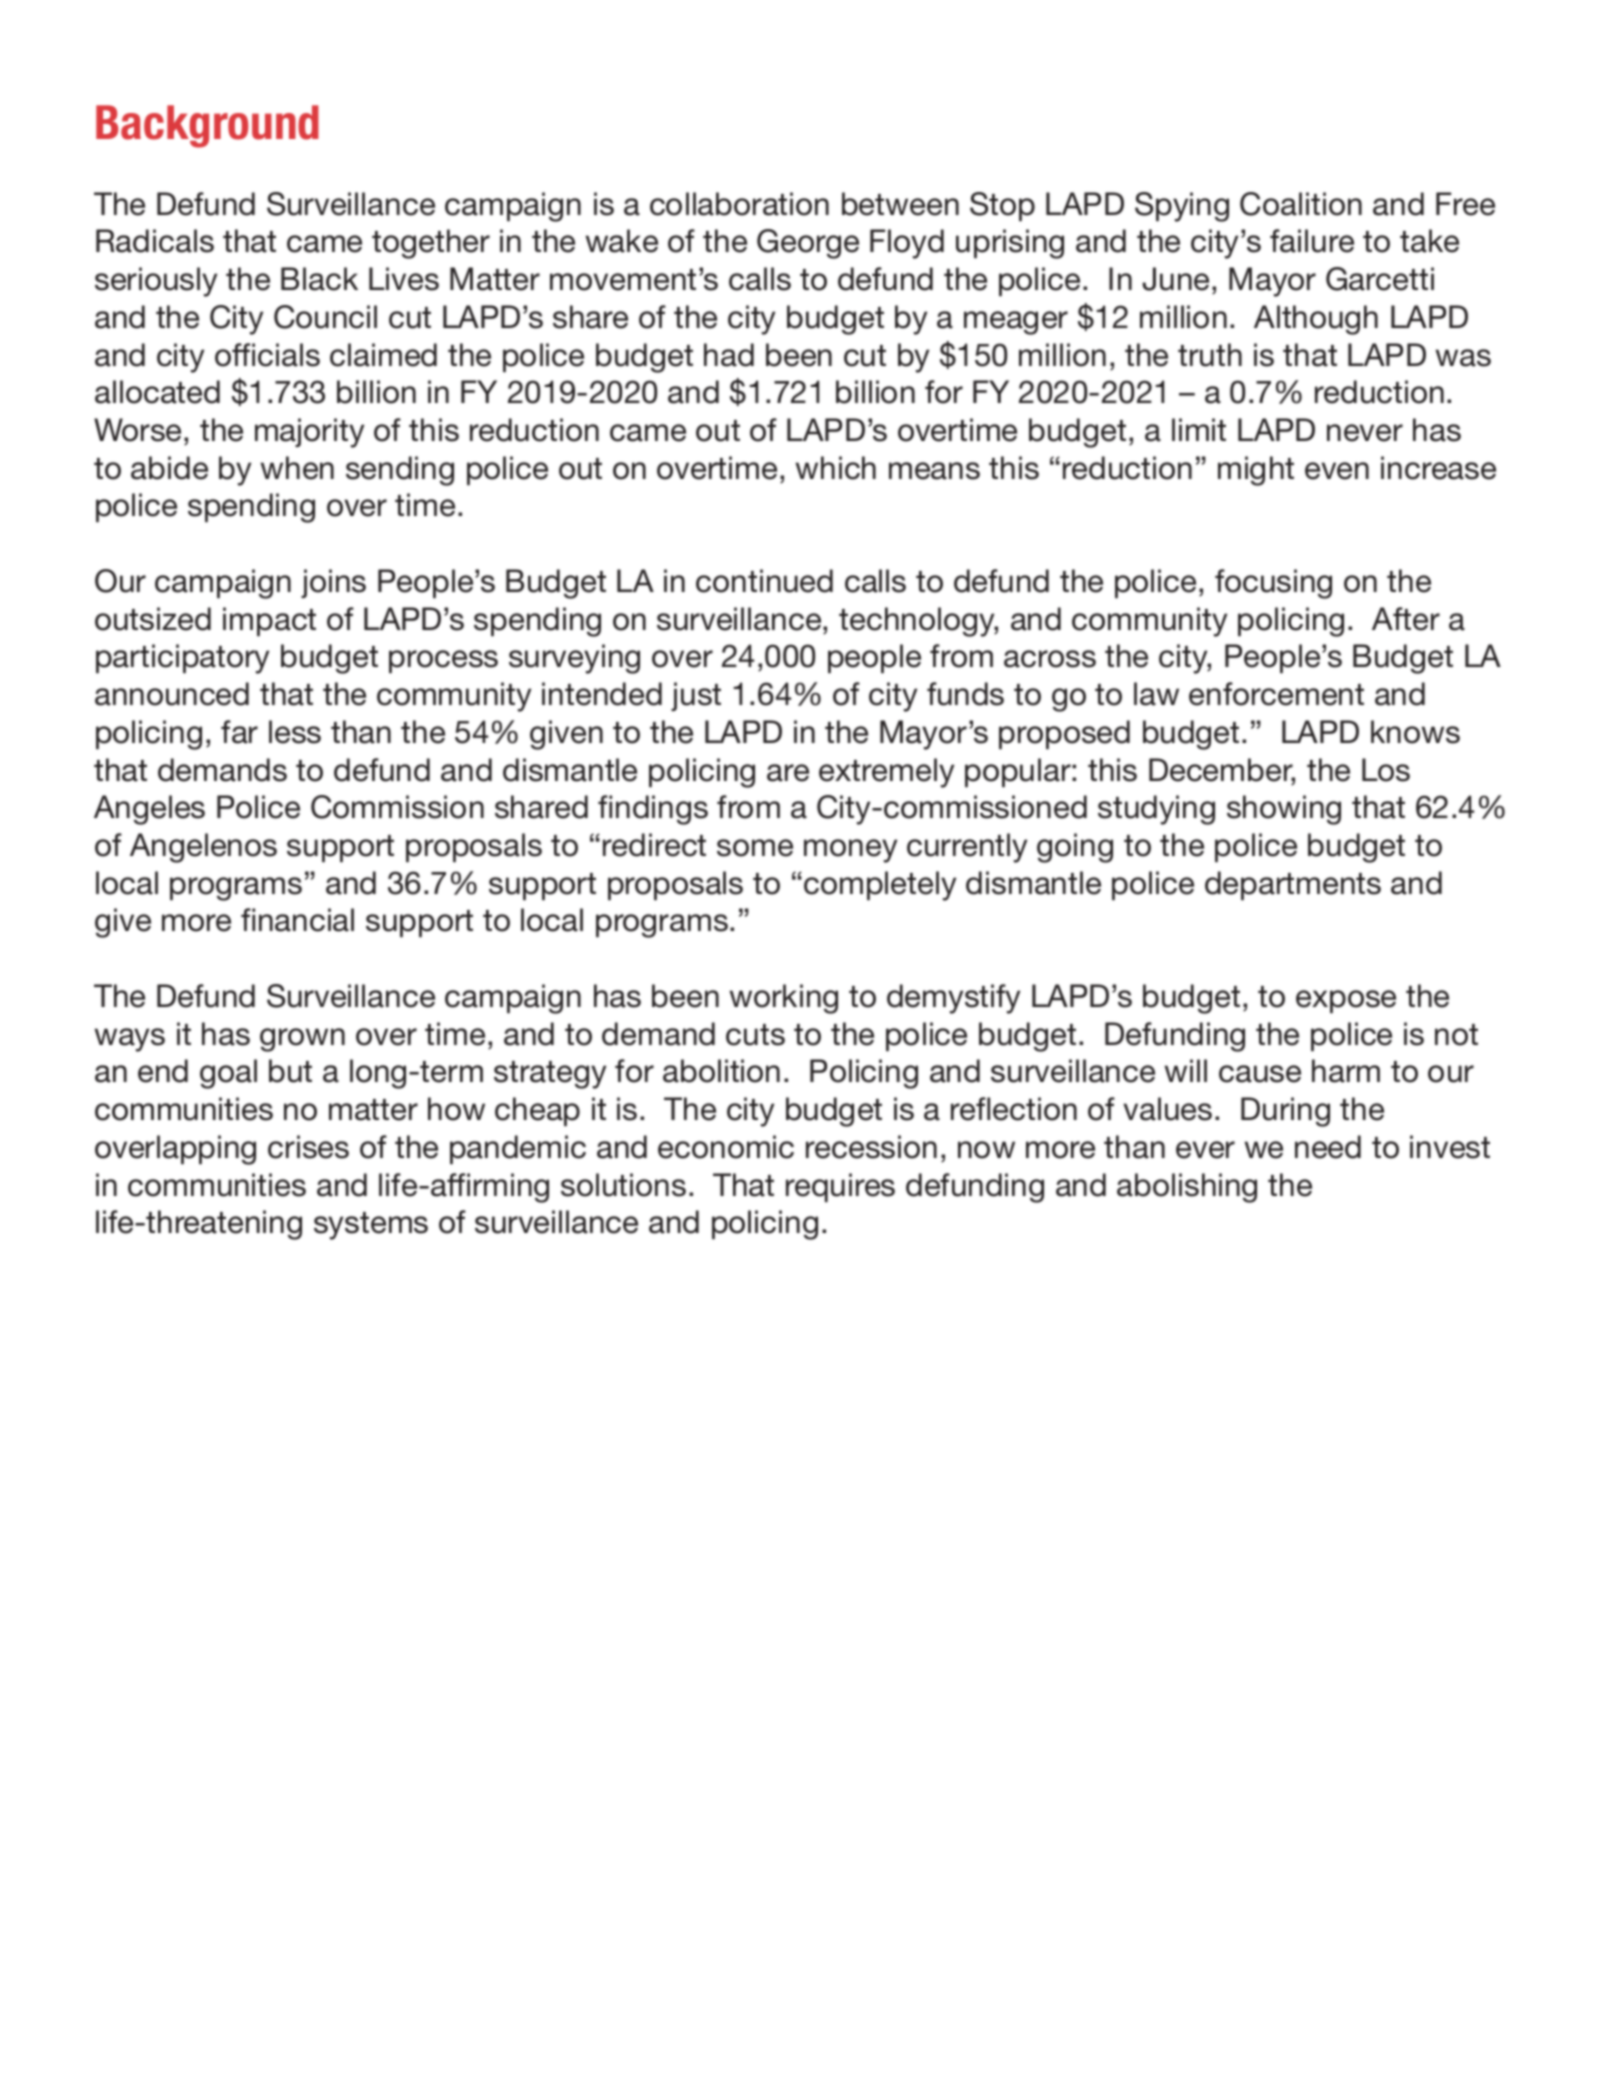  I want to click on some, so click(755, 848).
